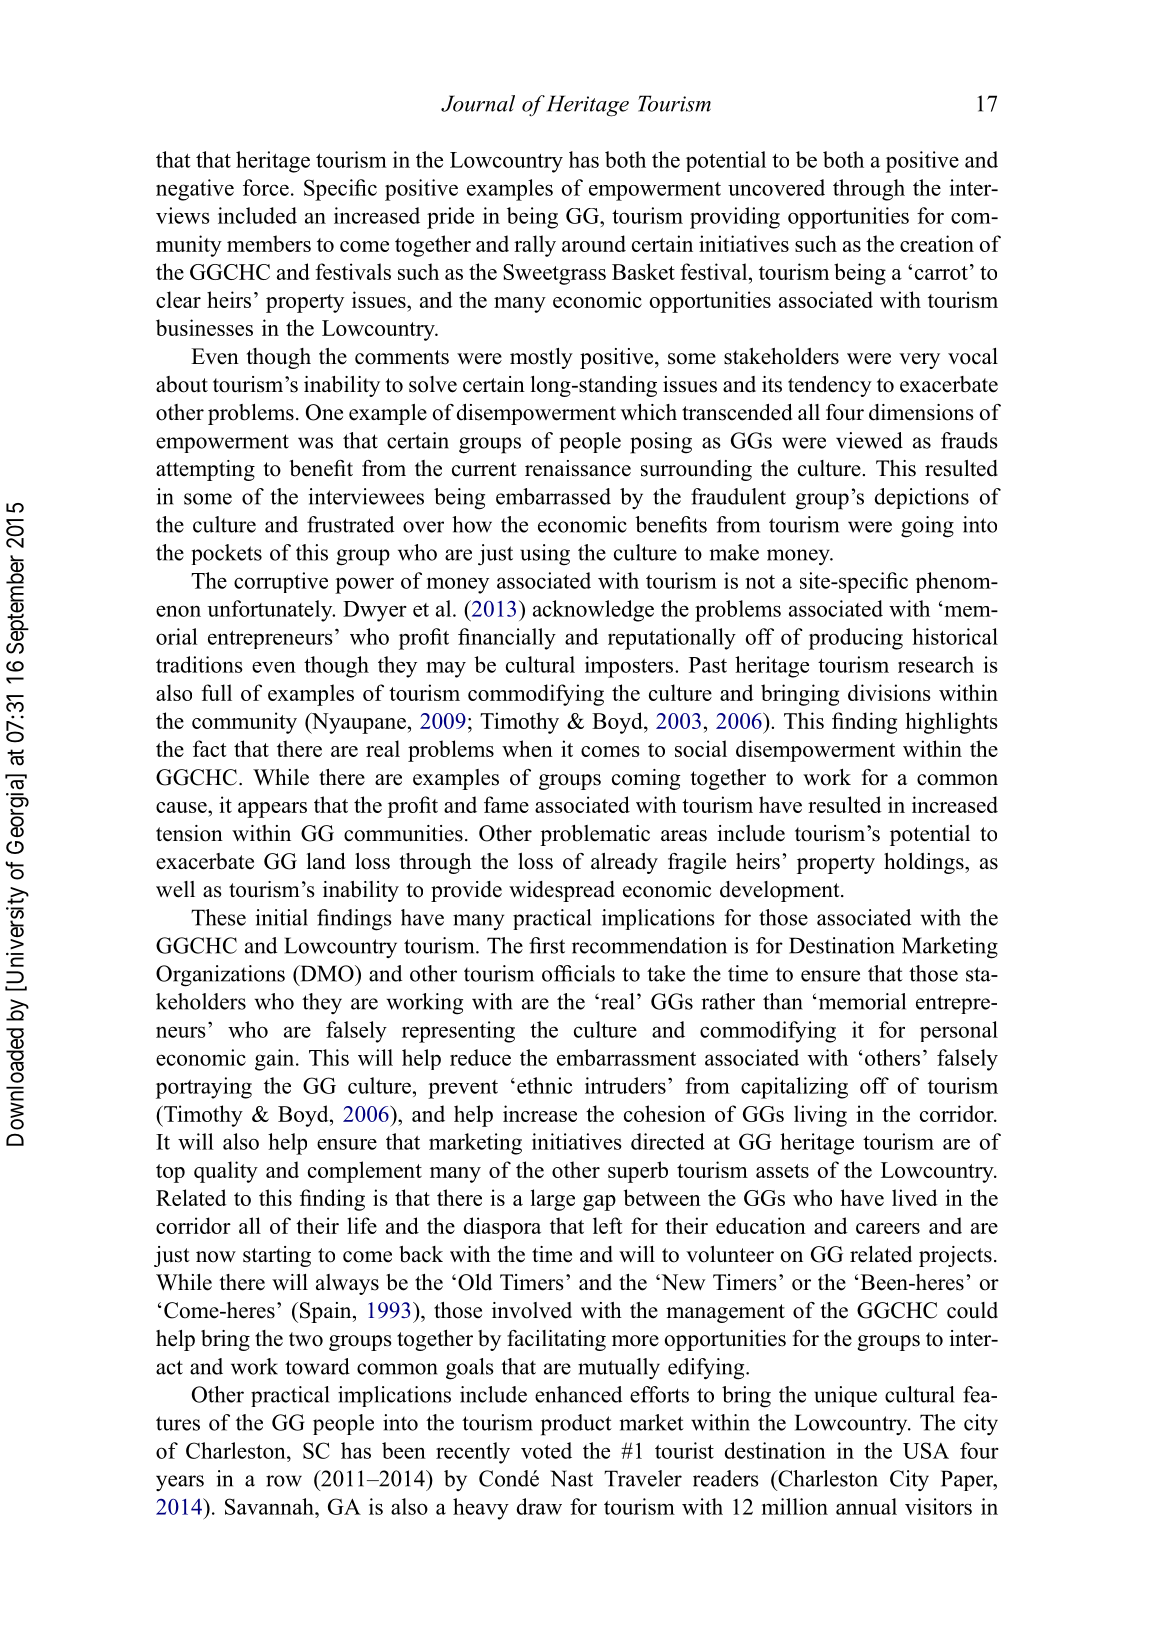 This page has width=1154, height=1644. I want to click on personal, so click(959, 1031).
